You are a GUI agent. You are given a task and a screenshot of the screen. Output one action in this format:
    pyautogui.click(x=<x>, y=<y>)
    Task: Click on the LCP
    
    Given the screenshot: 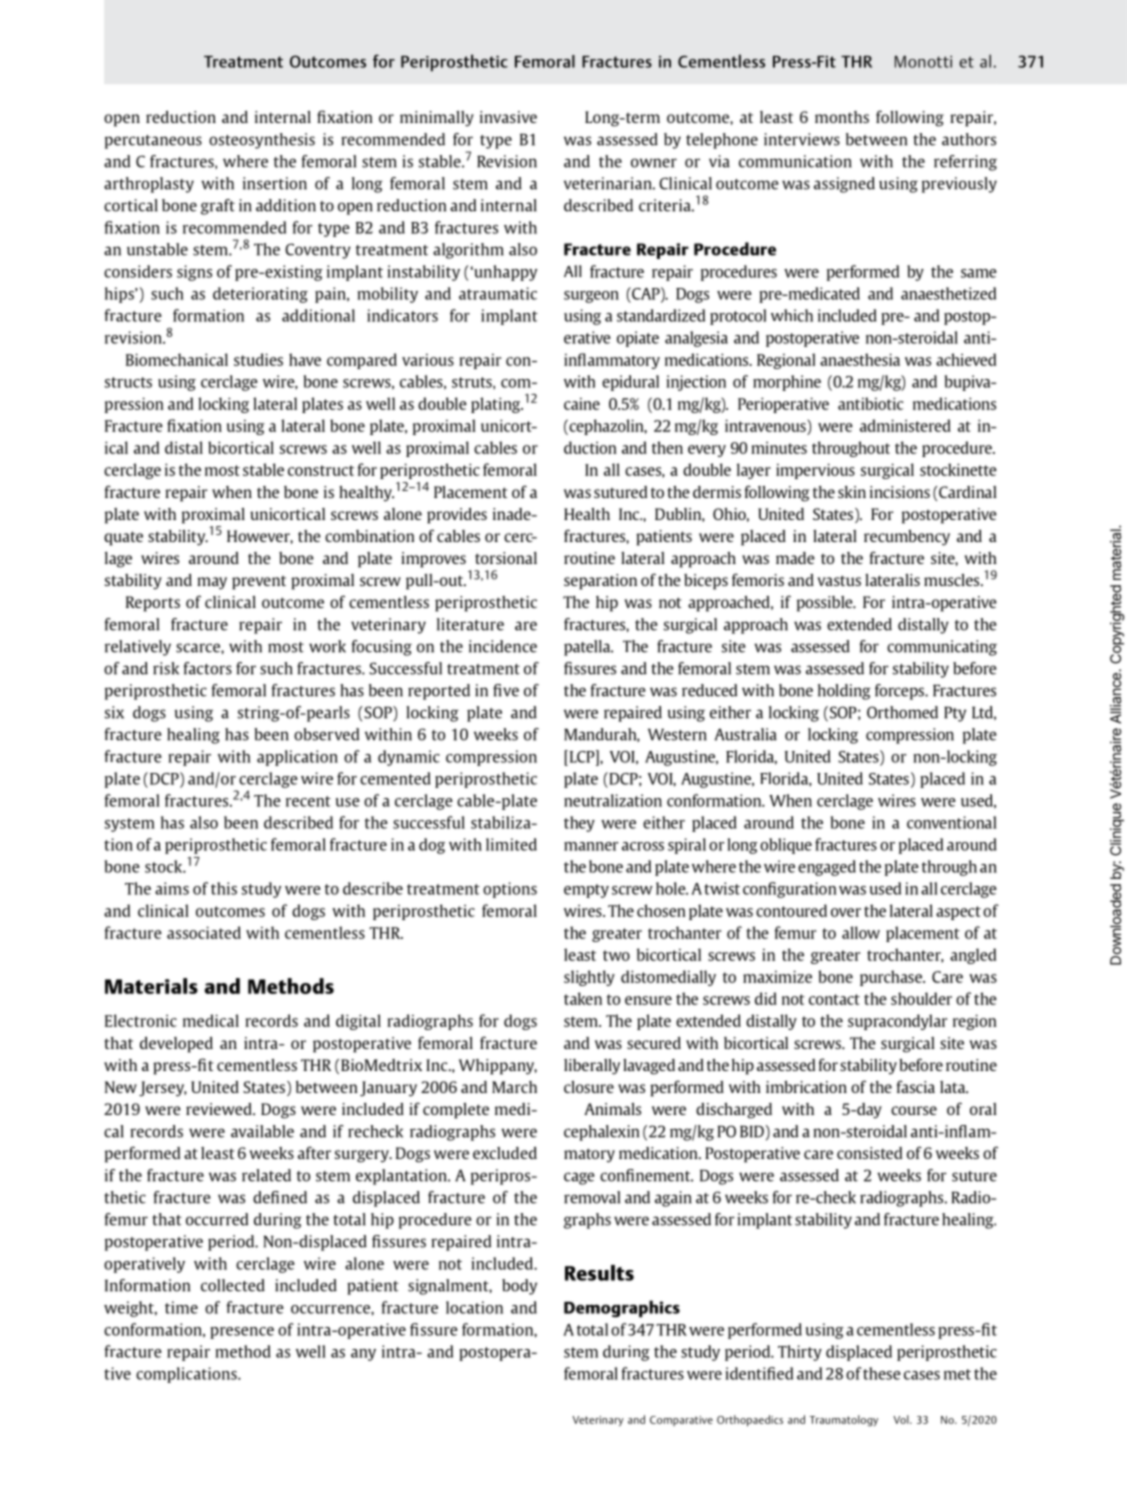 What is the action you would take?
    pyautogui.click(x=582, y=756)
